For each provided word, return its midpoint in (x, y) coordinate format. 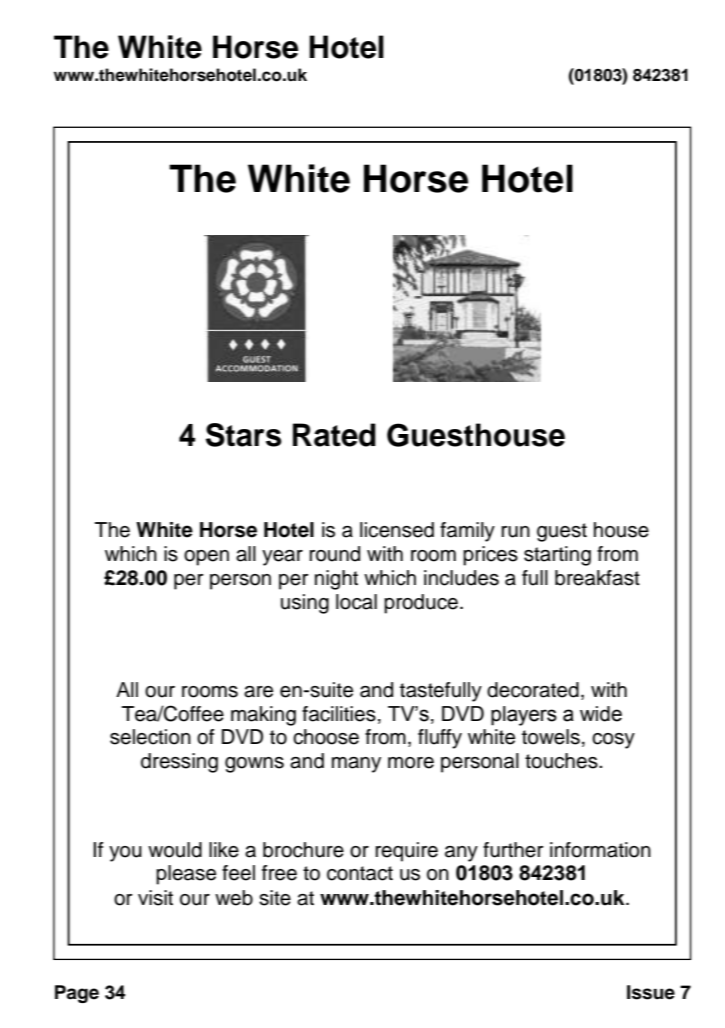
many (356, 765)
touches (562, 761)
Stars (244, 435)
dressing (179, 763)
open (206, 558)
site (275, 898)
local (356, 602)
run (515, 532)
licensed (397, 530)
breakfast (597, 578)
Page (77, 994)
